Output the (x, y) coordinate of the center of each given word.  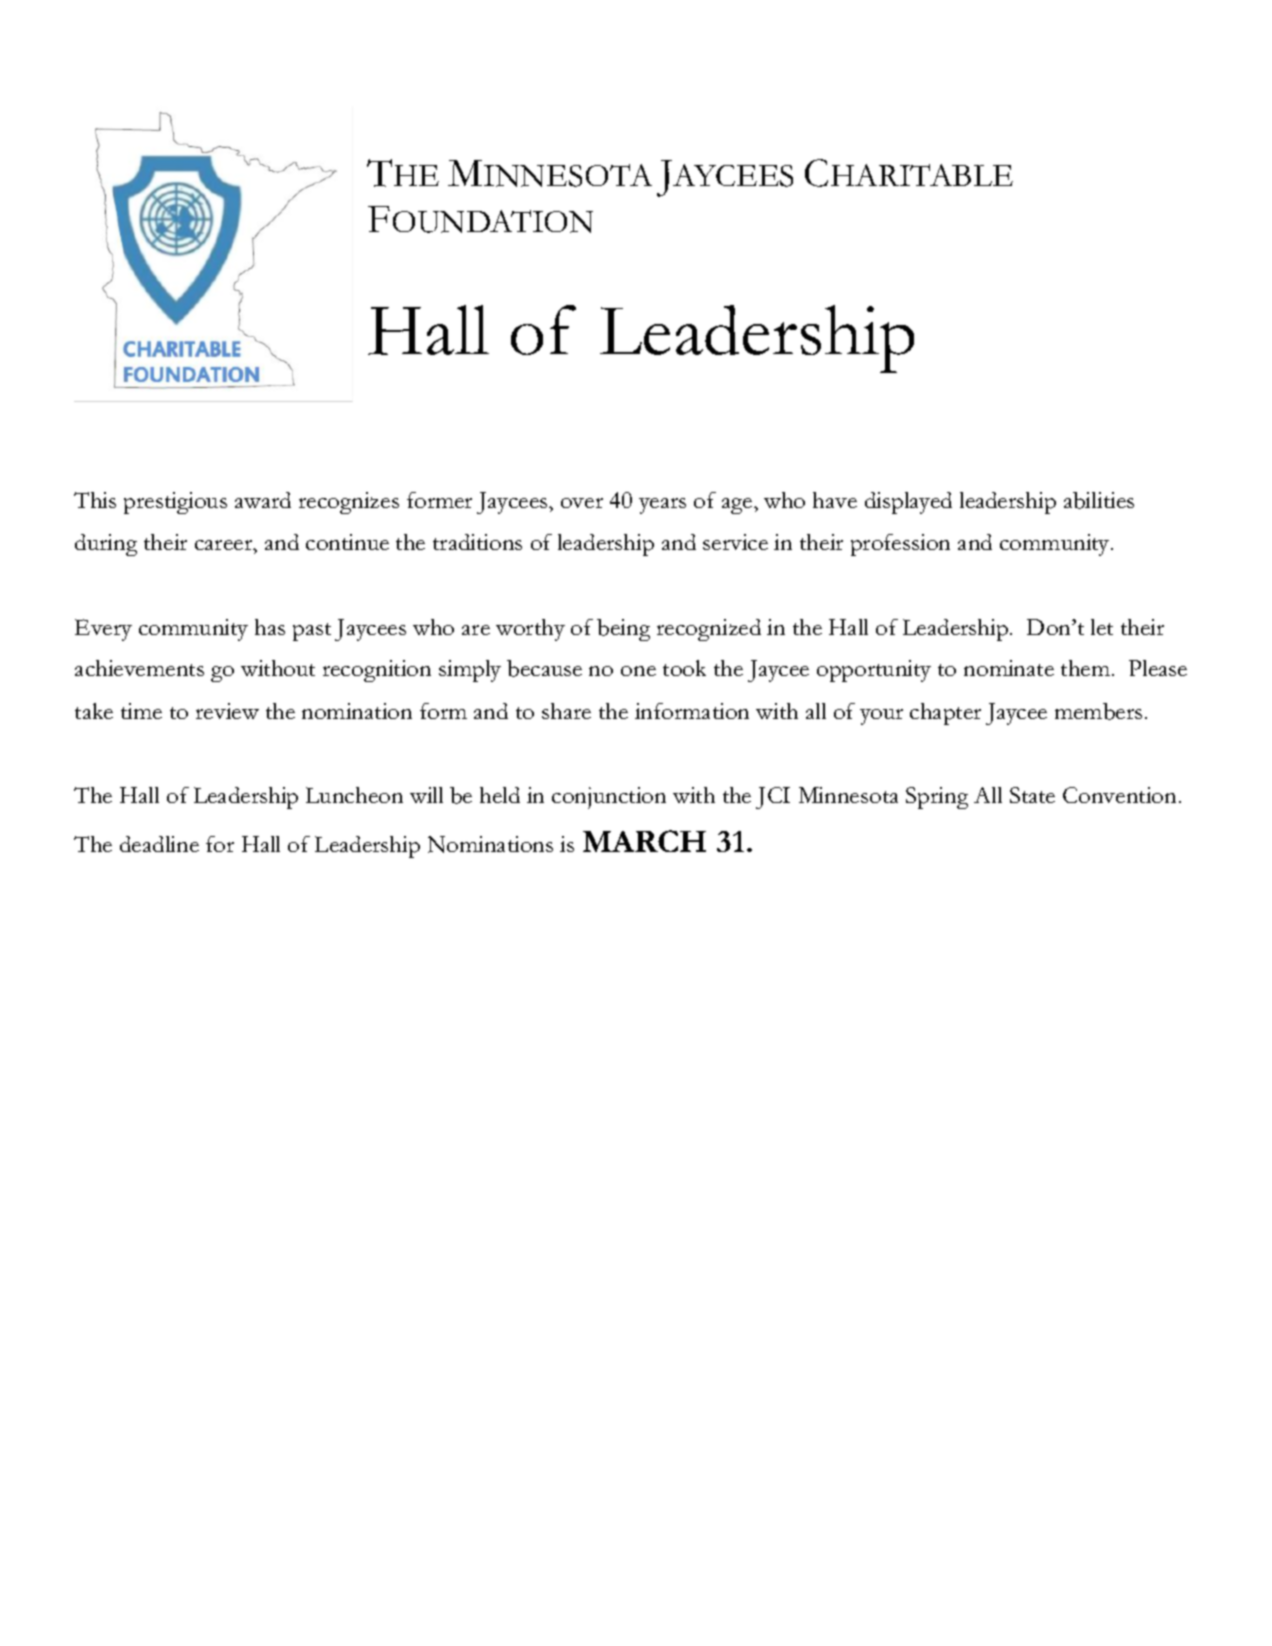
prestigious (175, 503)
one (638, 671)
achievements (139, 668)
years (662, 506)
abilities (1099, 500)
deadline (159, 844)
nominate (1009, 668)
